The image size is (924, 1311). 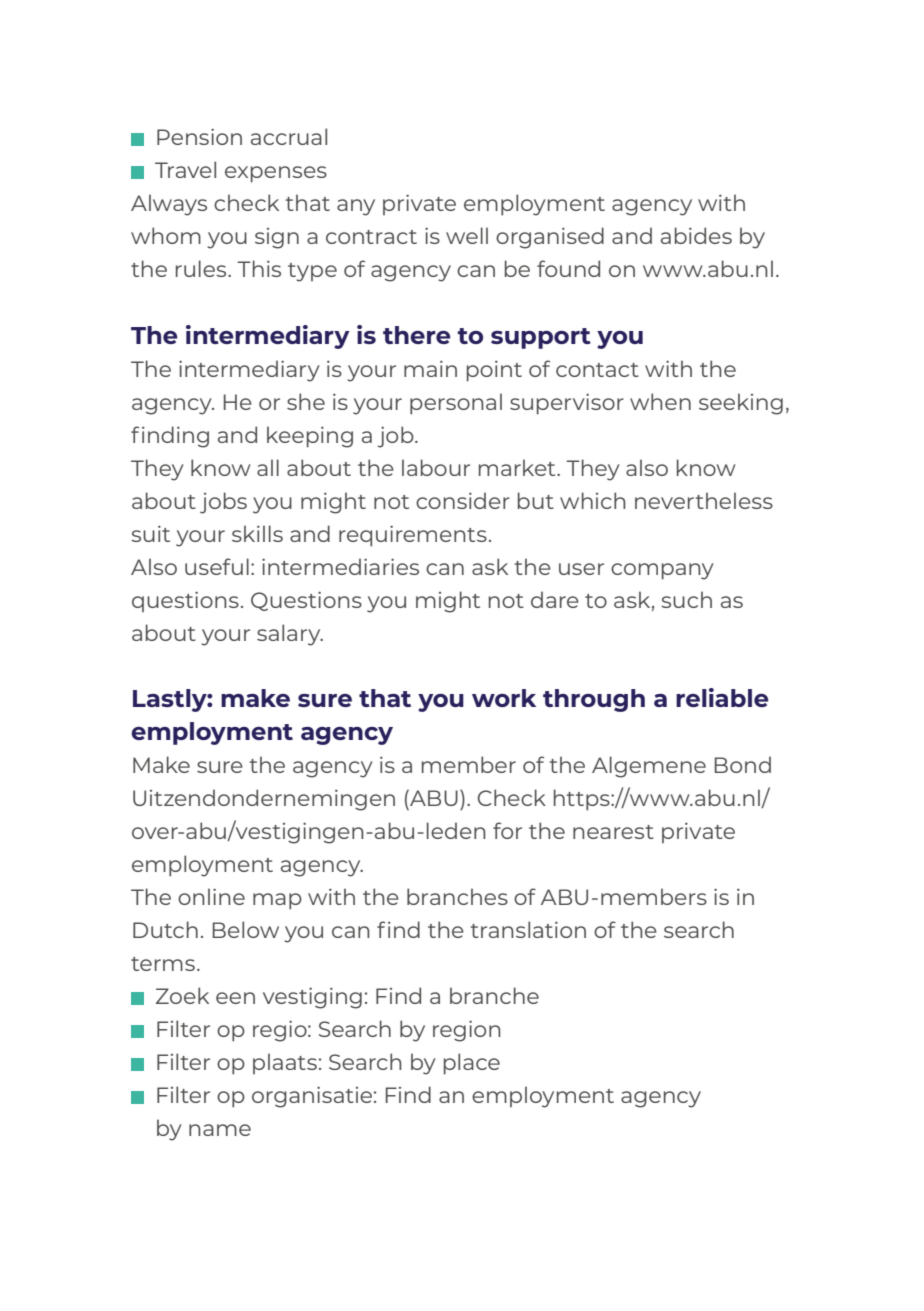 What do you see at coordinates (472, 1064) in the image?
I see `place` at bounding box center [472, 1064].
